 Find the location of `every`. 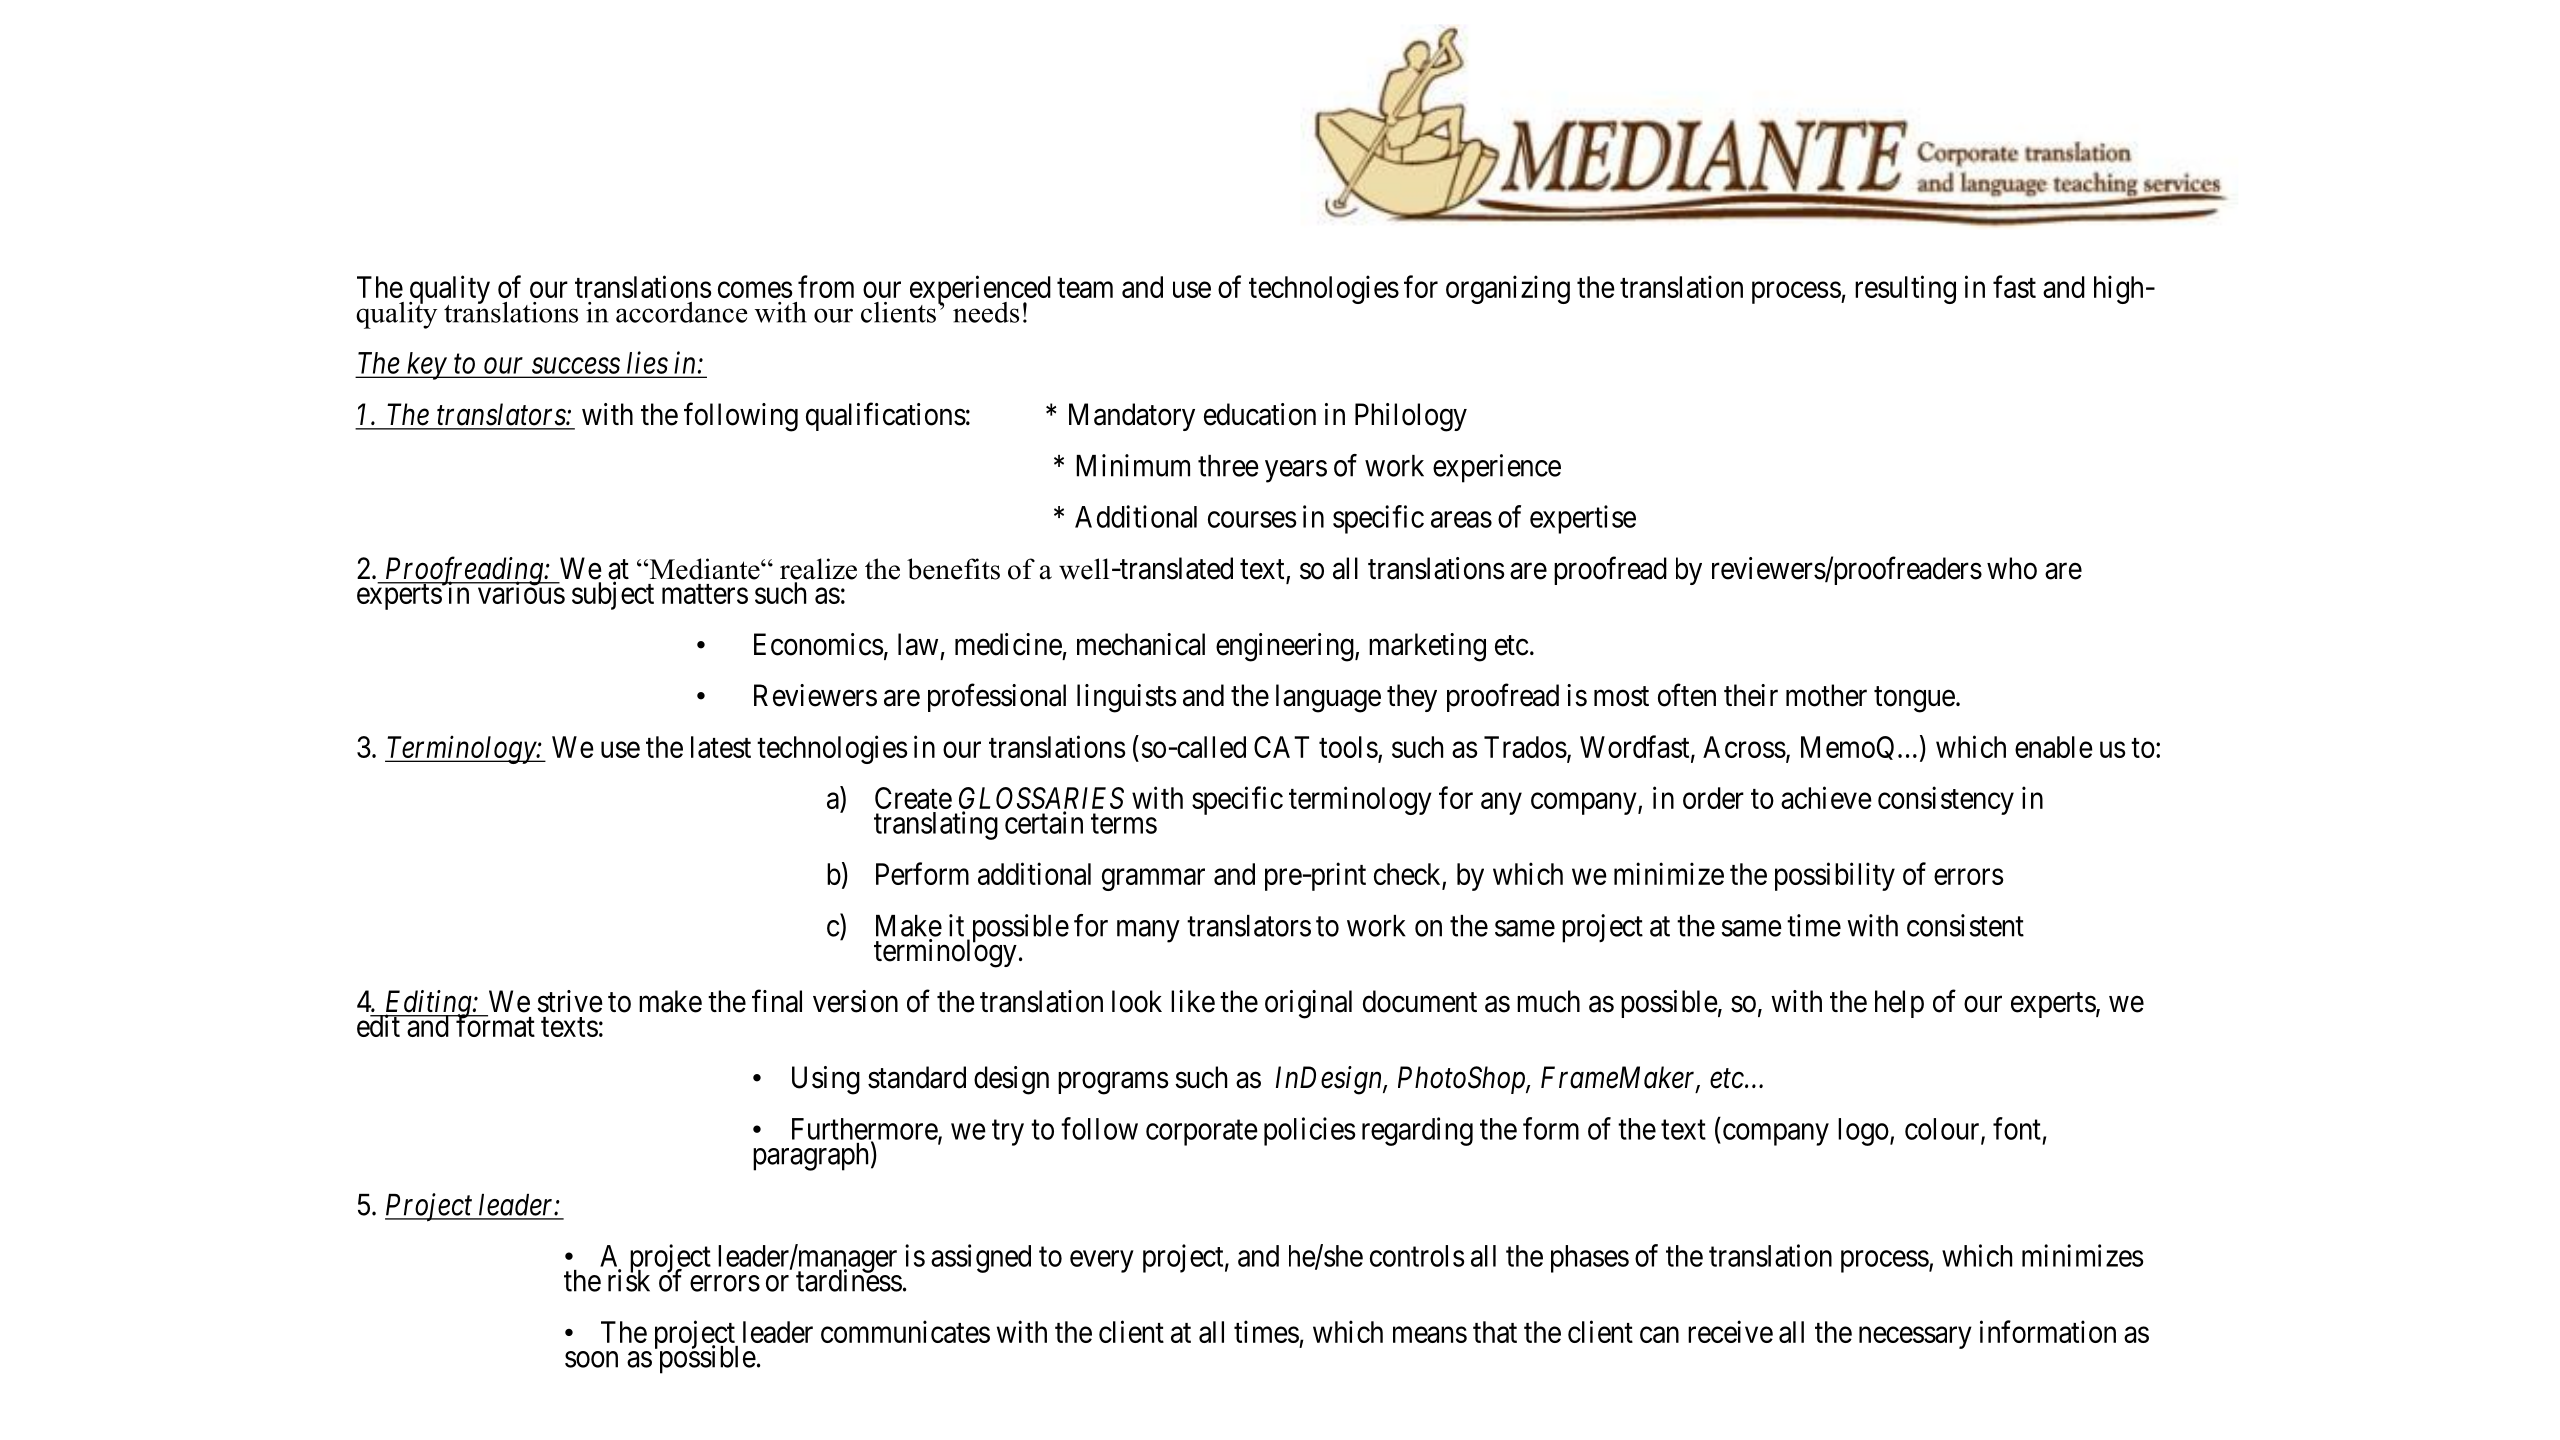

every is located at coordinates (1101, 1262).
